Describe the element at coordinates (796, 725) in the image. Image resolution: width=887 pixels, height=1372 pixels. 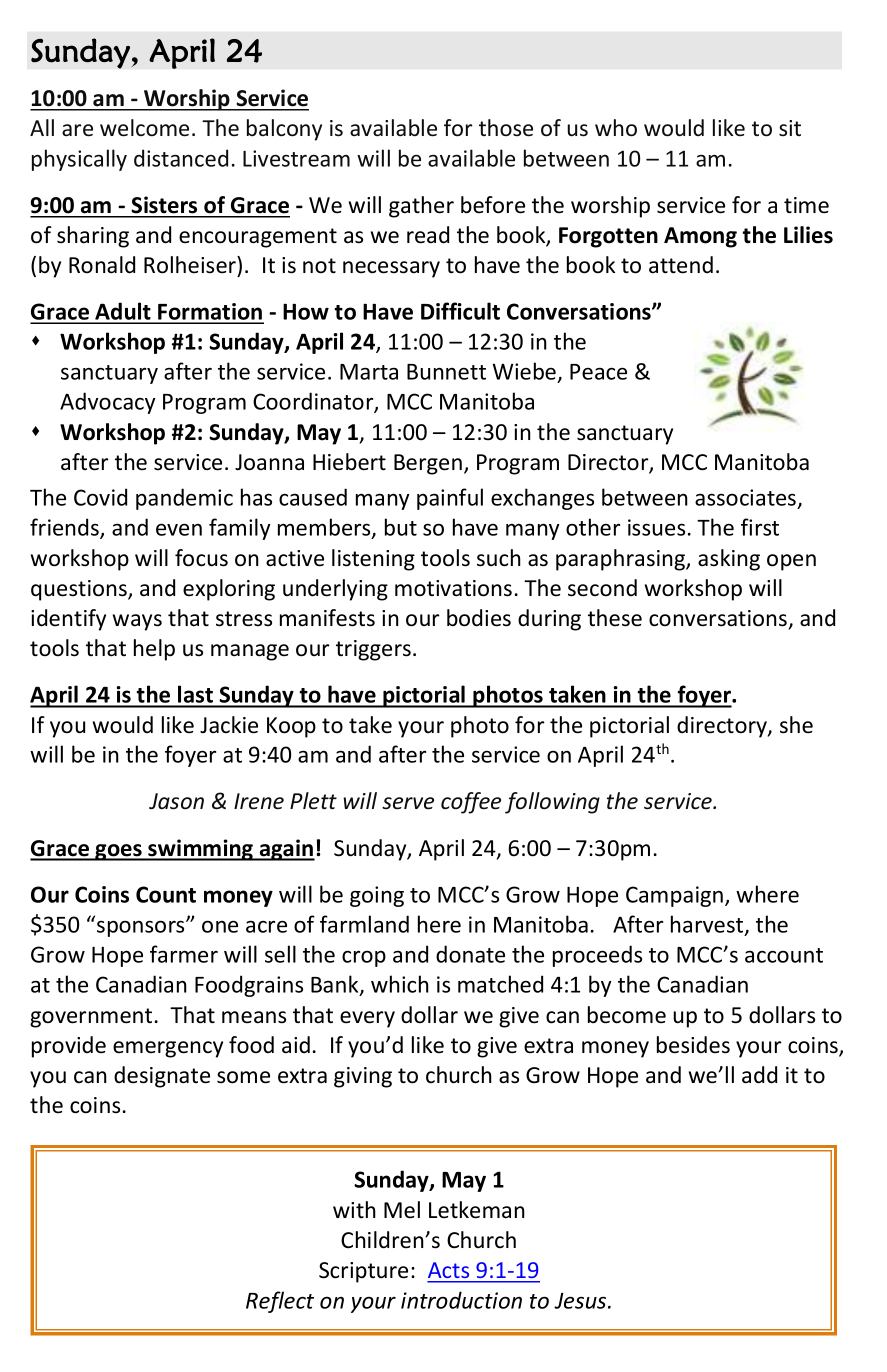
I see `she` at that location.
